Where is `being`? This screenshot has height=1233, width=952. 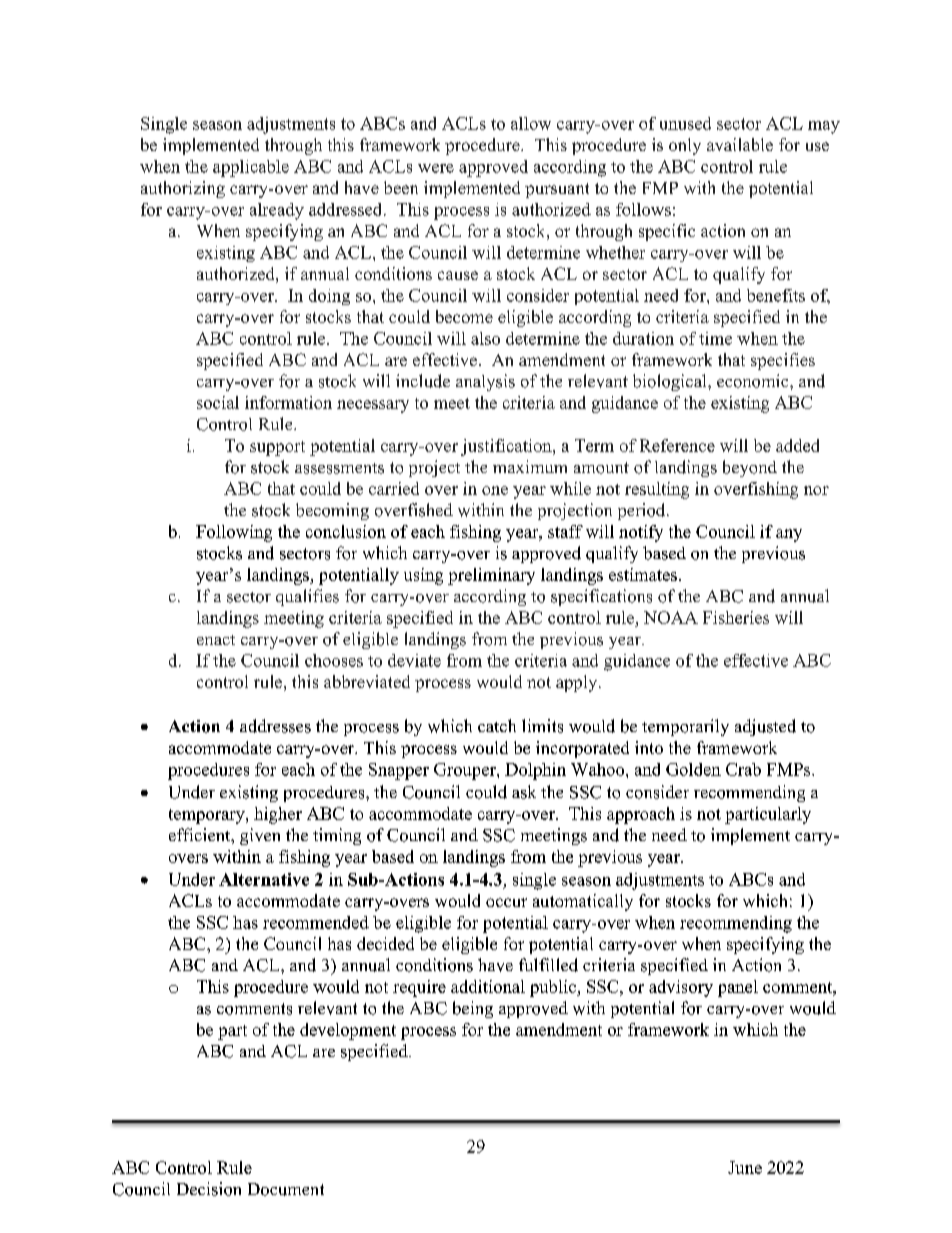
being is located at coordinates (473, 1009).
